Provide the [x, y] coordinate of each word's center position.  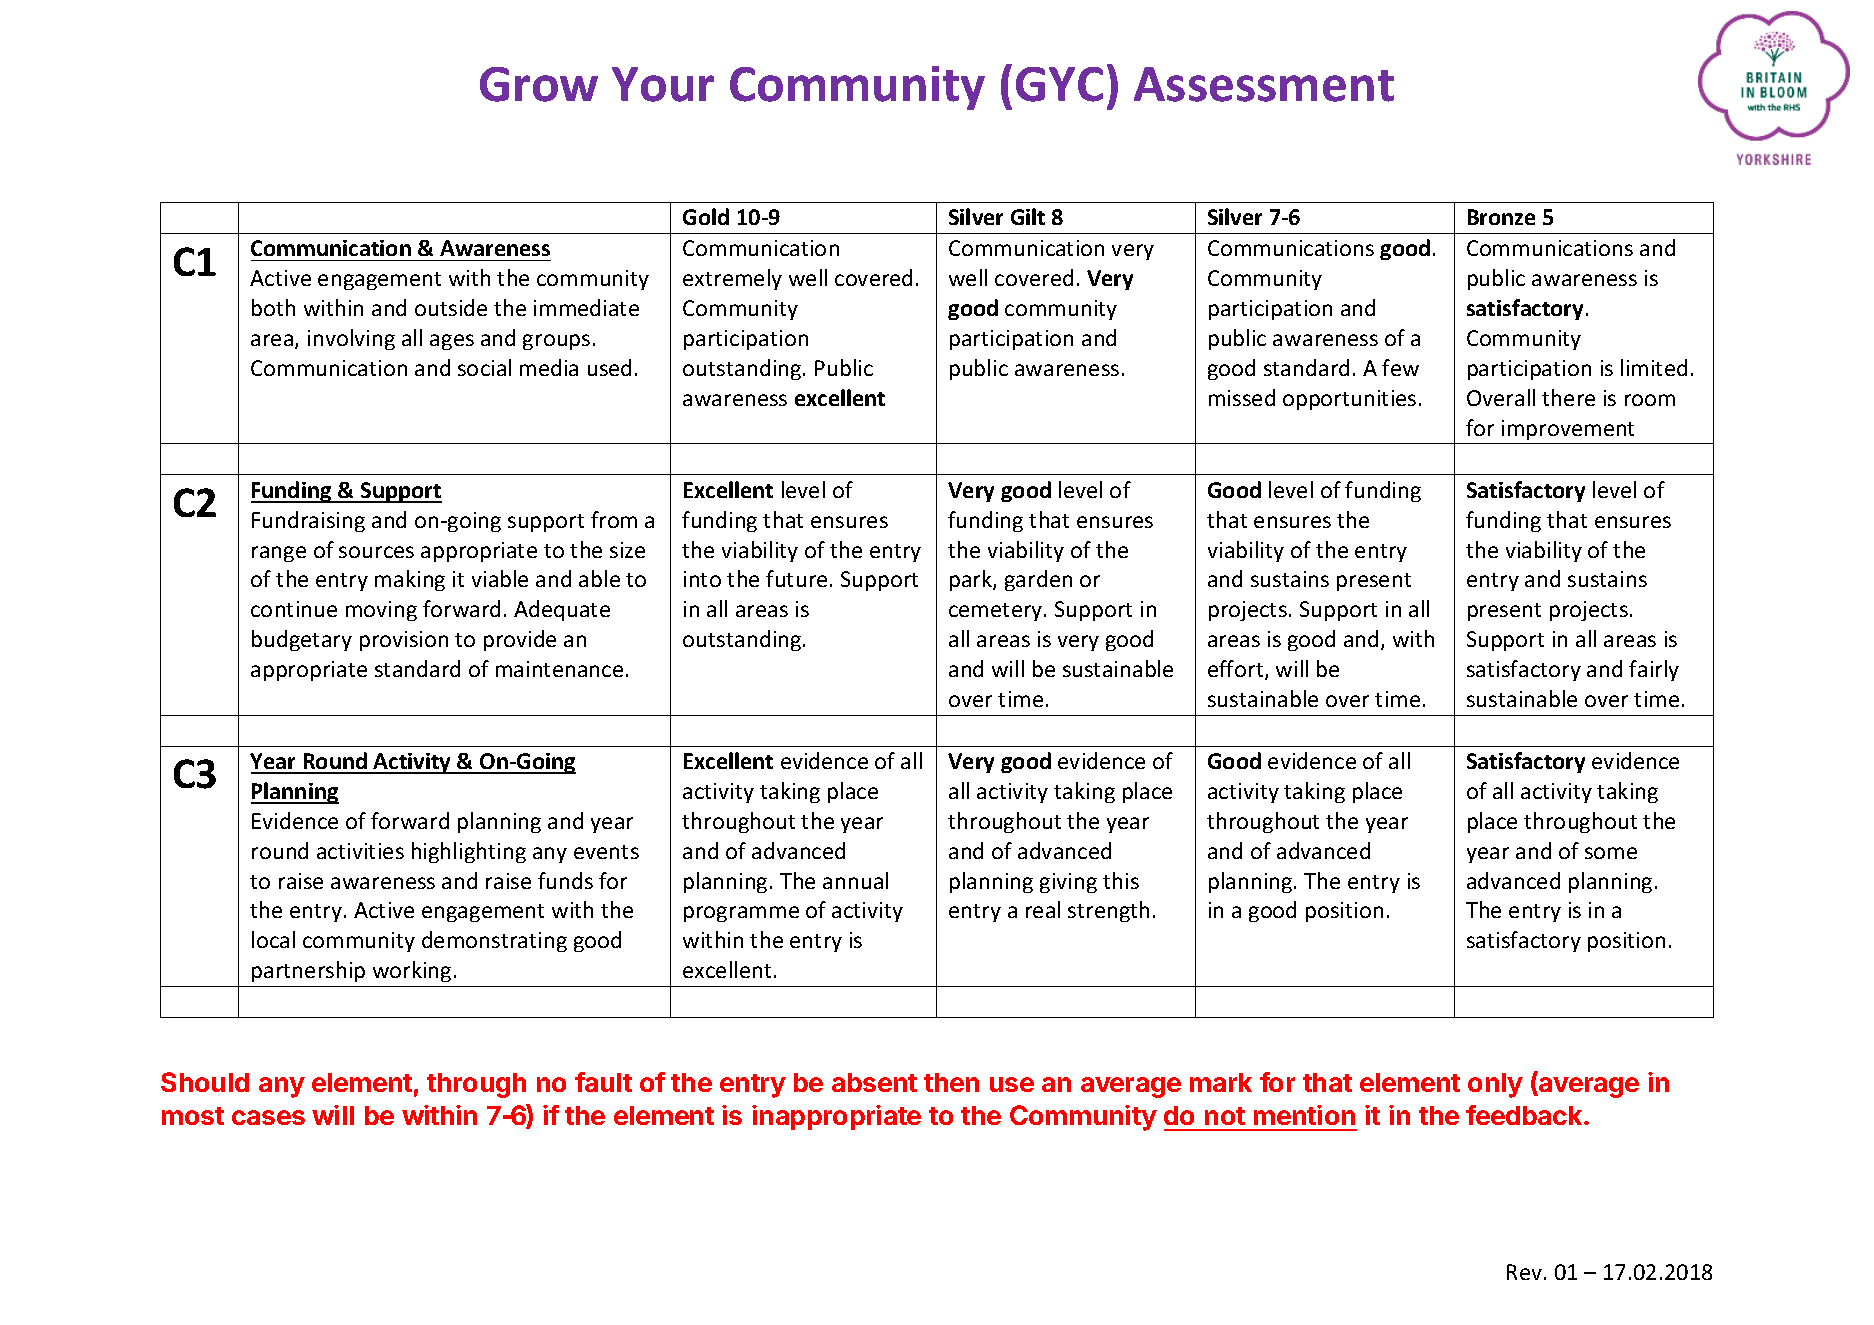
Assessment [1264, 84]
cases [268, 1117]
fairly [1654, 670]
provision [404, 641]
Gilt [1028, 216]
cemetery [997, 612]
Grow [539, 84]
